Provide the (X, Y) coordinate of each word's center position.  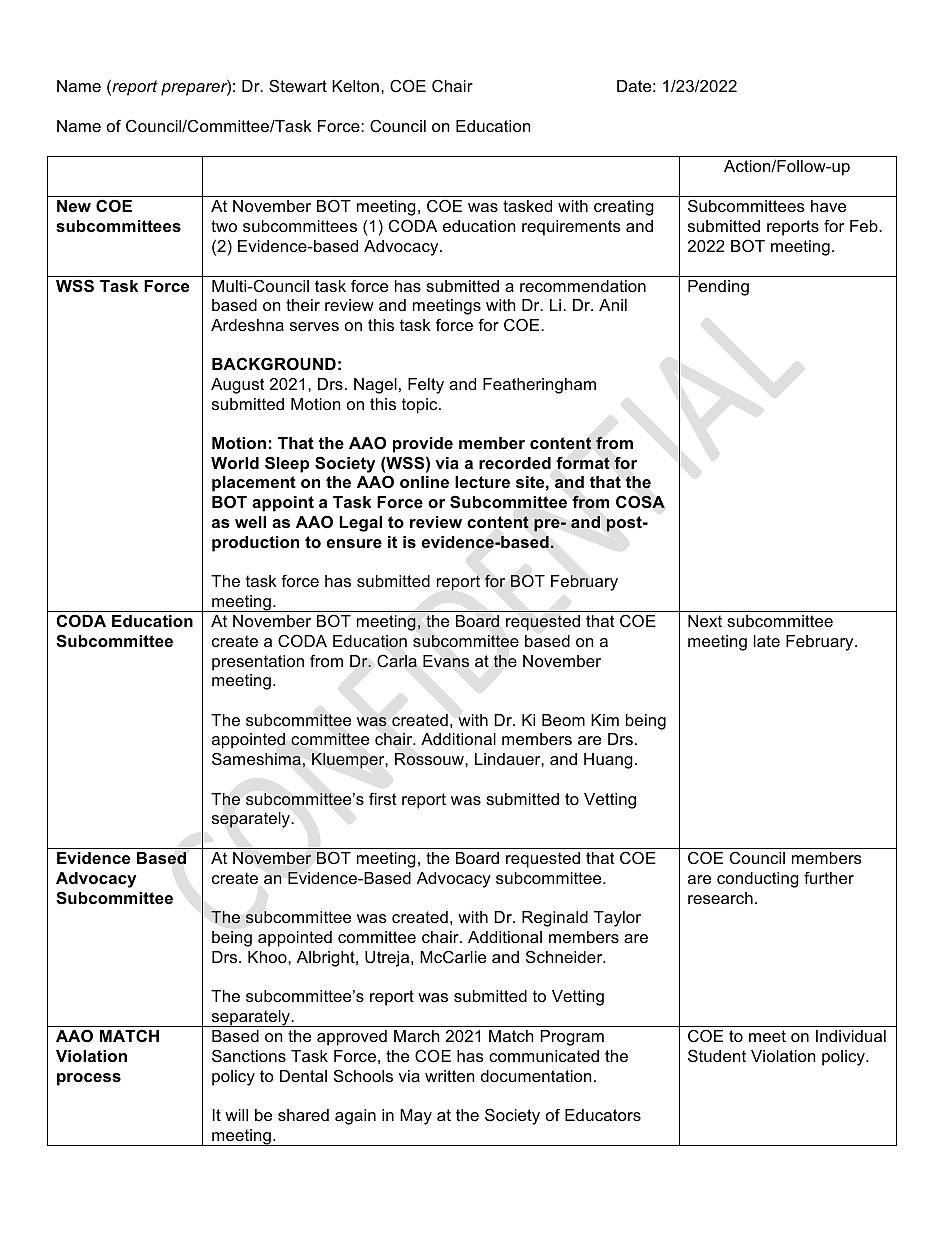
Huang (608, 761)
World (235, 463)
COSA (640, 502)
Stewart (298, 85)
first (383, 798)
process (89, 1079)
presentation (258, 663)
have (828, 206)
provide (423, 445)
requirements (571, 228)
